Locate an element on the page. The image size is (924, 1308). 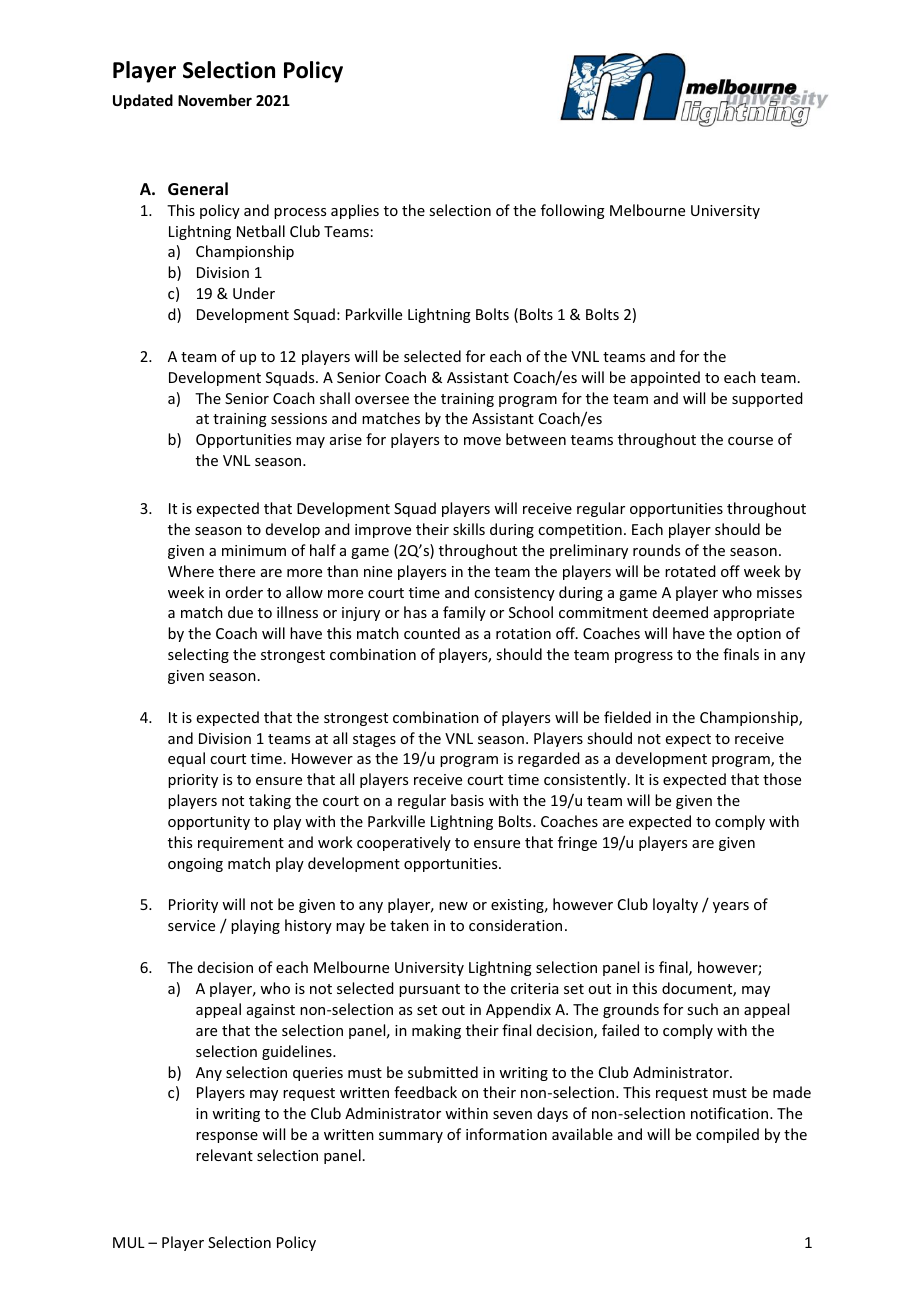
following is located at coordinates (573, 211).
